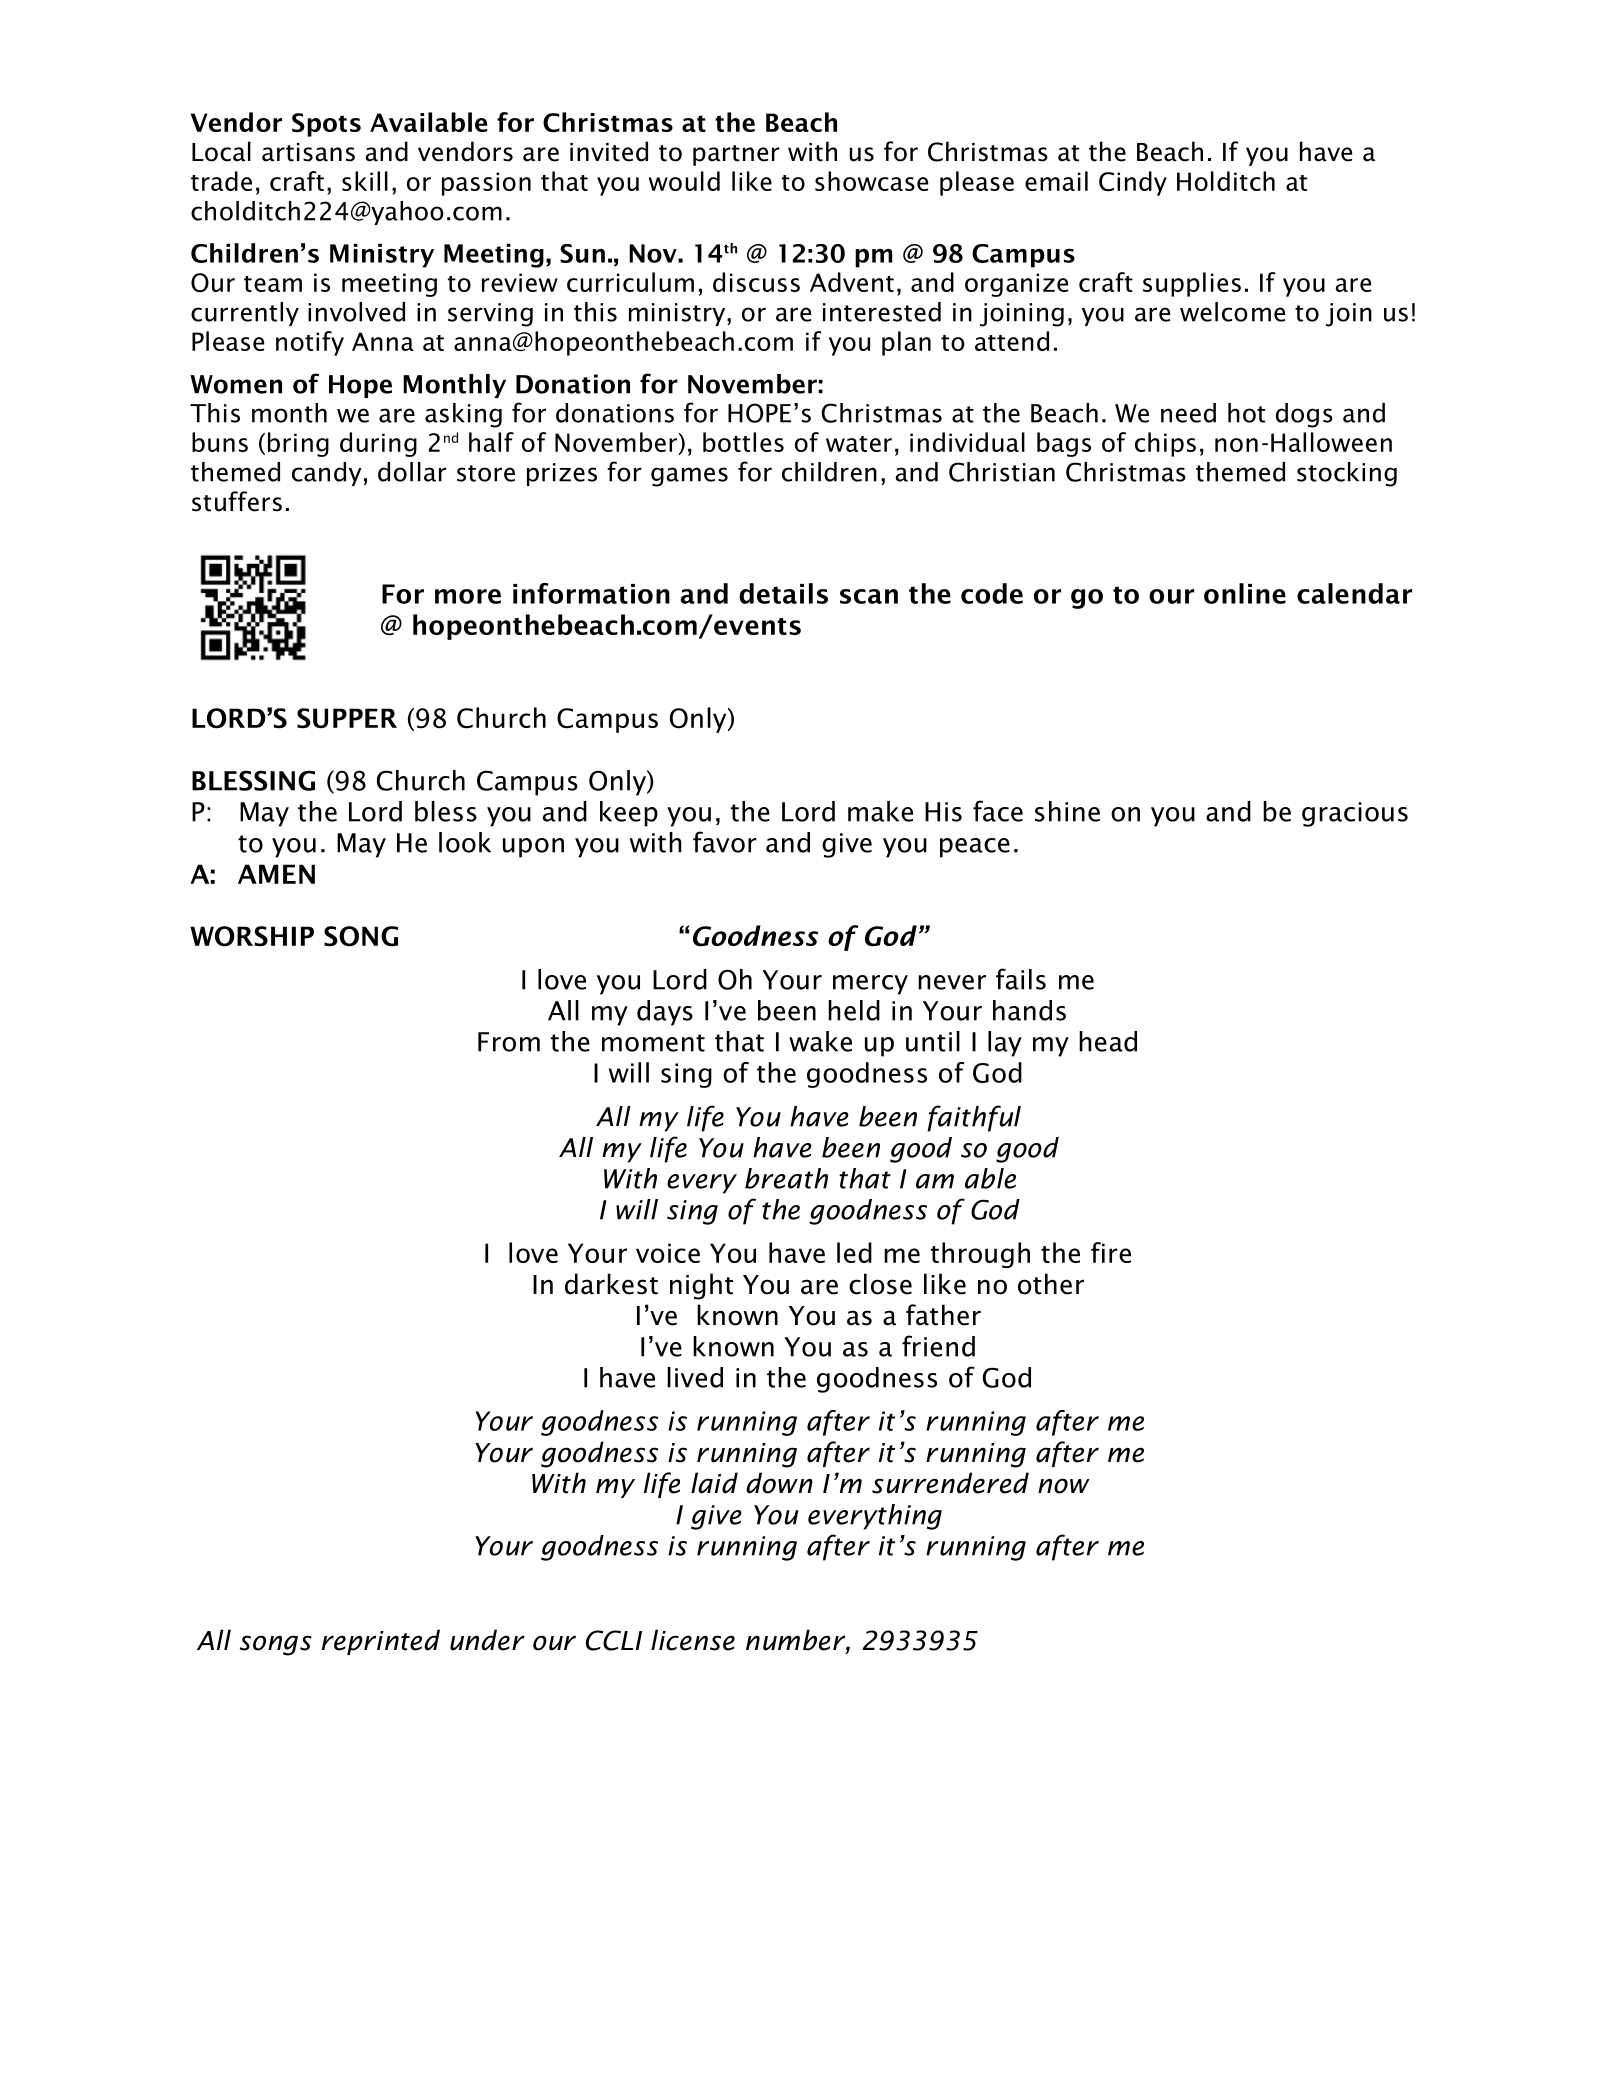 This document has height=2091, width=1616. Describe the element at coordinates (1108, 1041) in the document. I see `head` at that location.
